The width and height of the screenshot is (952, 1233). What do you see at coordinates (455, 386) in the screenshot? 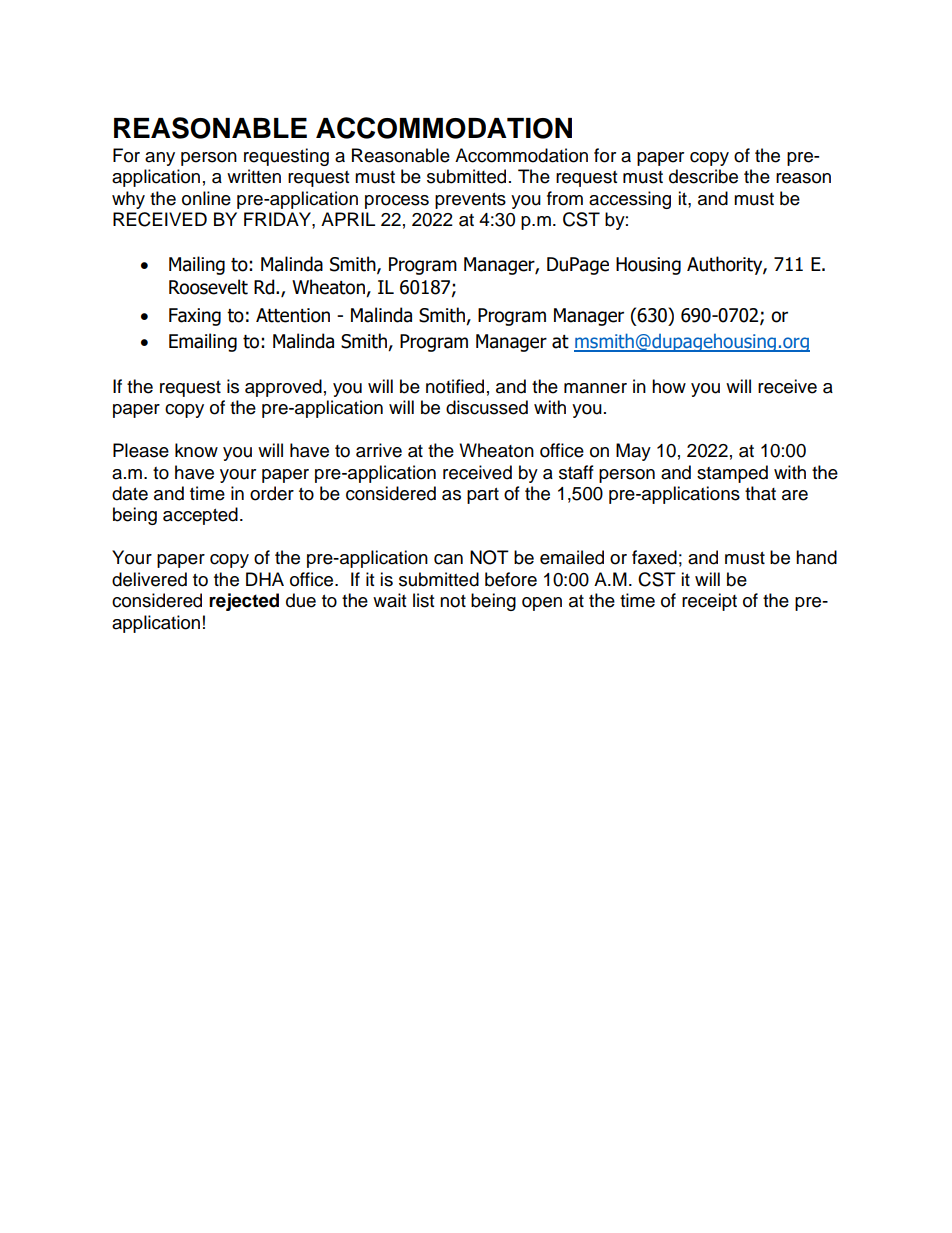
I see `notified` at bounding box center [455, 386].
